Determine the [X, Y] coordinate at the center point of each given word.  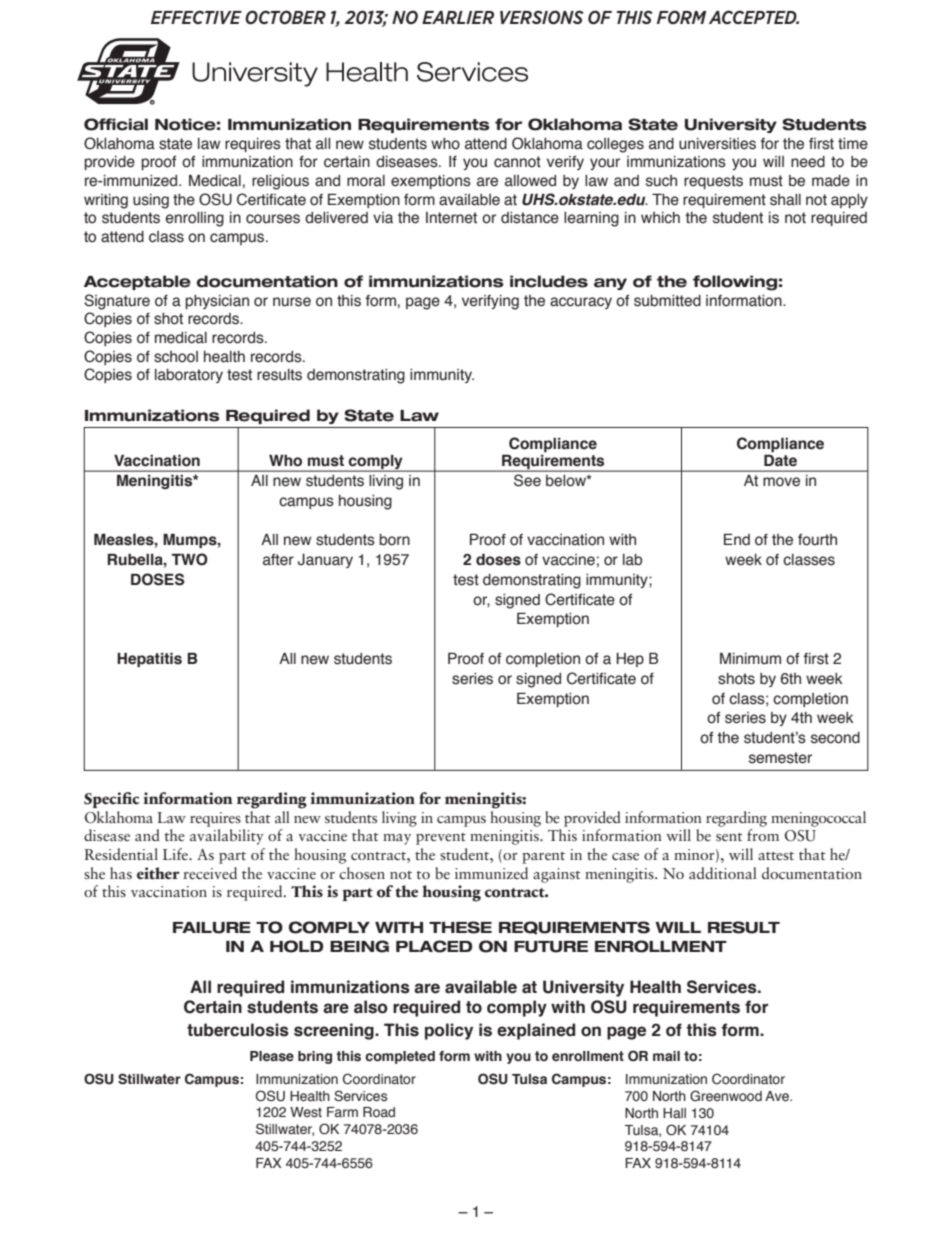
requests [713, 182]
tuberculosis [238, 1030]
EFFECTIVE [196, 17]
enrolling [195, 219]
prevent [441, 839]
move [781, 482]
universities [717, 144]
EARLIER [458, 17]
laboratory [189, 376]
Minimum [750, 658]
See [527, 480]
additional [723, 873]
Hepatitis [149, 659]
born [394, 540]
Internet [451, 218]
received [210, 873]
